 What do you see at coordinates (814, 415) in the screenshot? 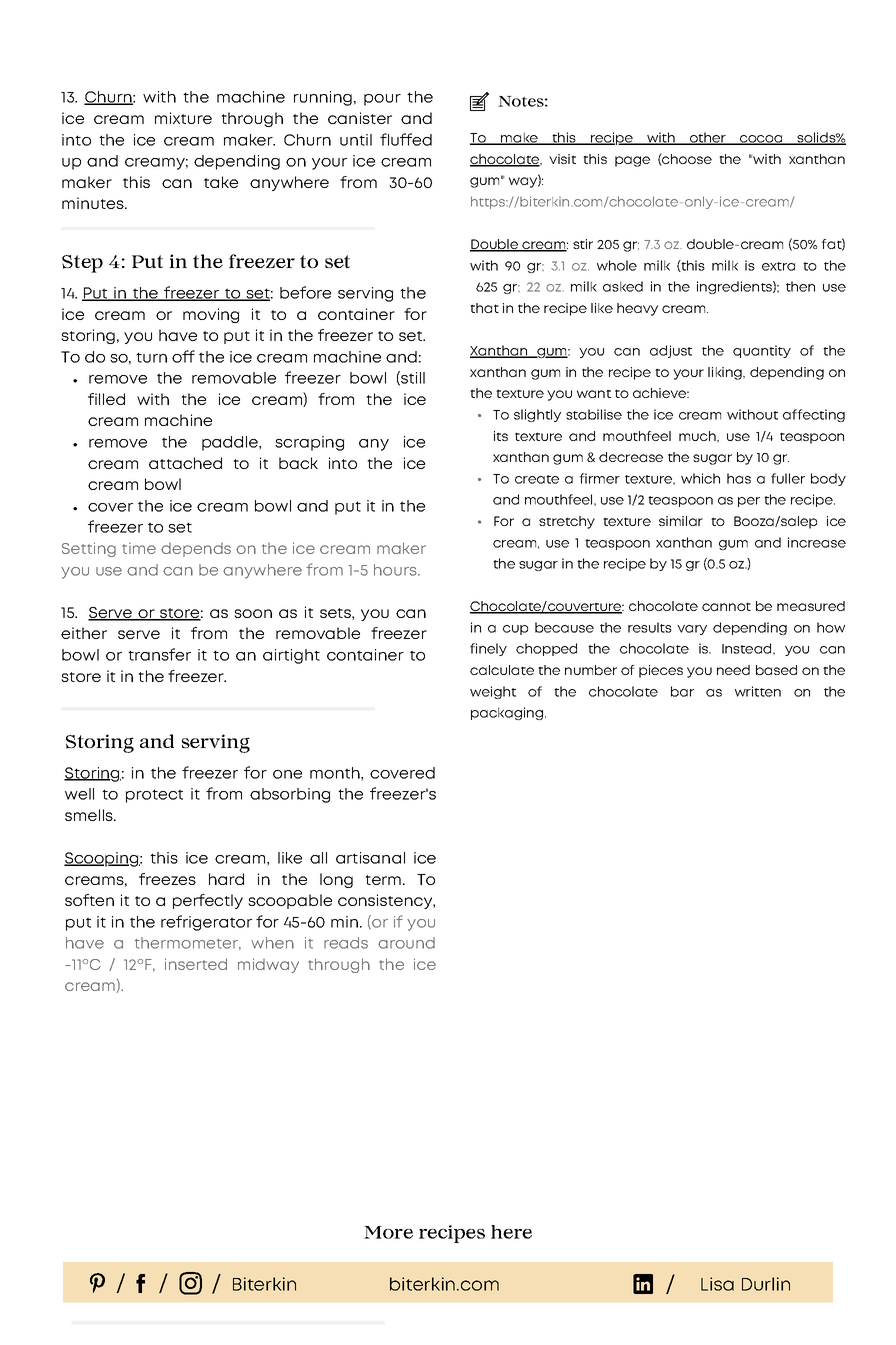
I see `affecting` at bounding box center [814, 415].
